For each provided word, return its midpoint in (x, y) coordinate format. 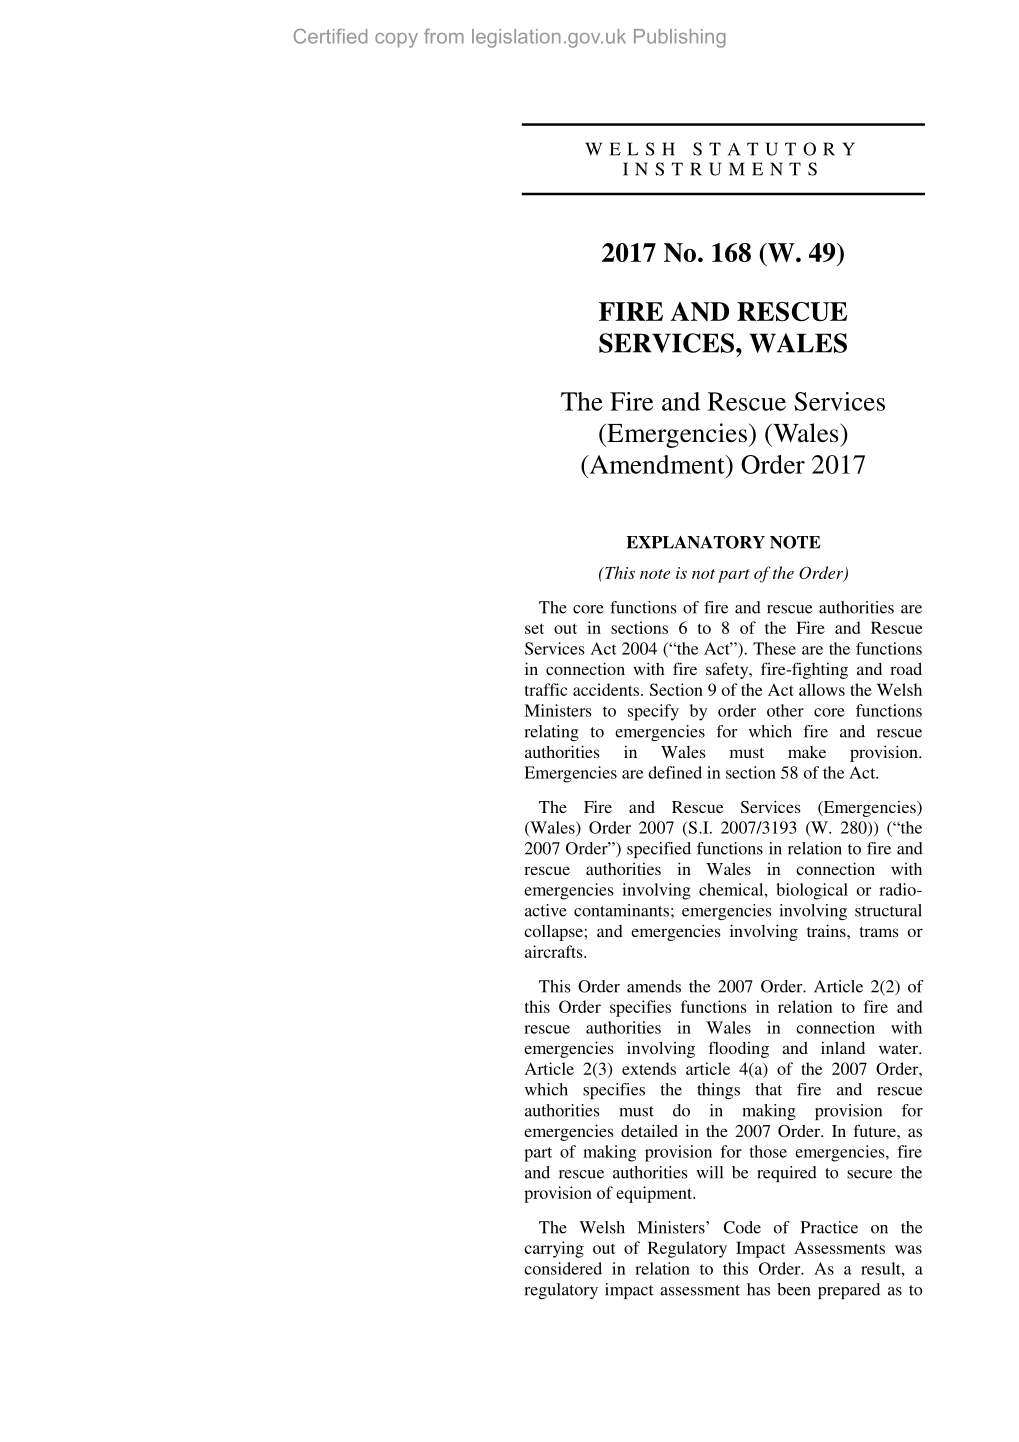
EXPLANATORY (695, 542)
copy (396, 40)
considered (563, 1268)
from (444, 36)
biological (812, 891)
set (534, 628)
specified (659, 850)
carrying (554, 1249)
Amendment (657, 464)
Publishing (680, 38)
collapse (553, 933)
